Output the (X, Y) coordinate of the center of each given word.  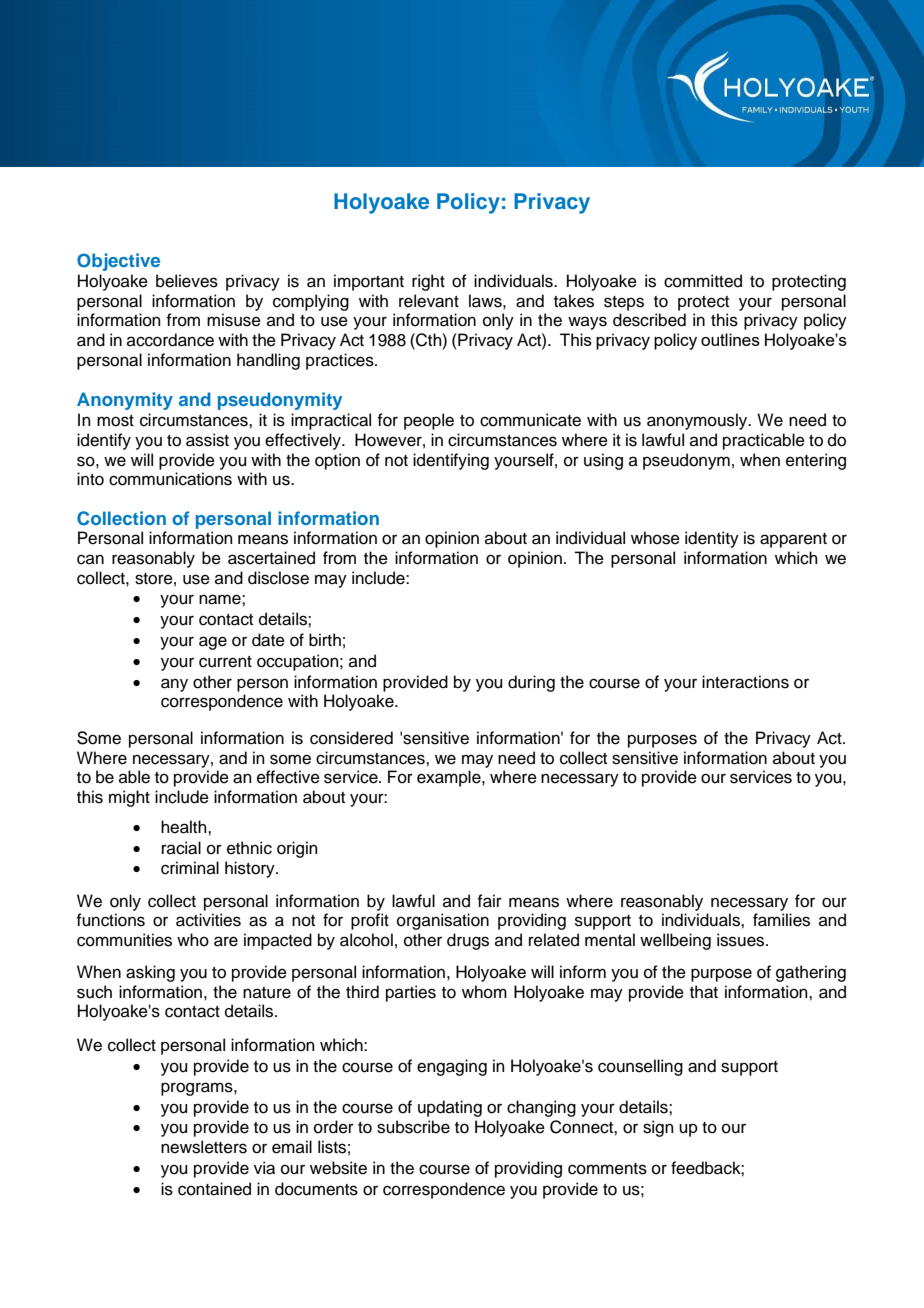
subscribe (413, 1127)
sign (658, 1128)
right (428, 282)
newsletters (204, 1147)
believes (187, 281)
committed (703, 281)
